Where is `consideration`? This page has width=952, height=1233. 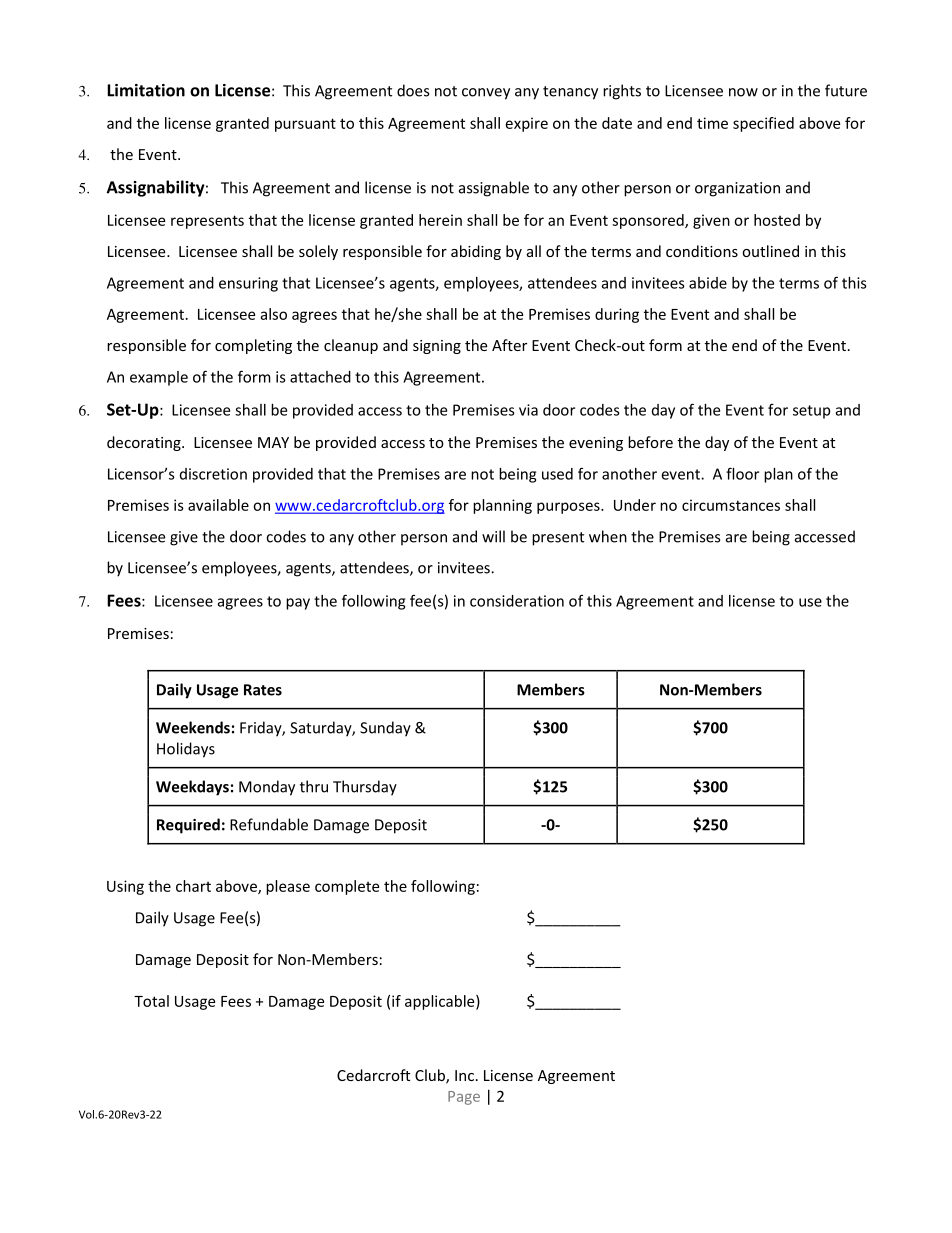 consideration is located at coordinates (517, 601).
